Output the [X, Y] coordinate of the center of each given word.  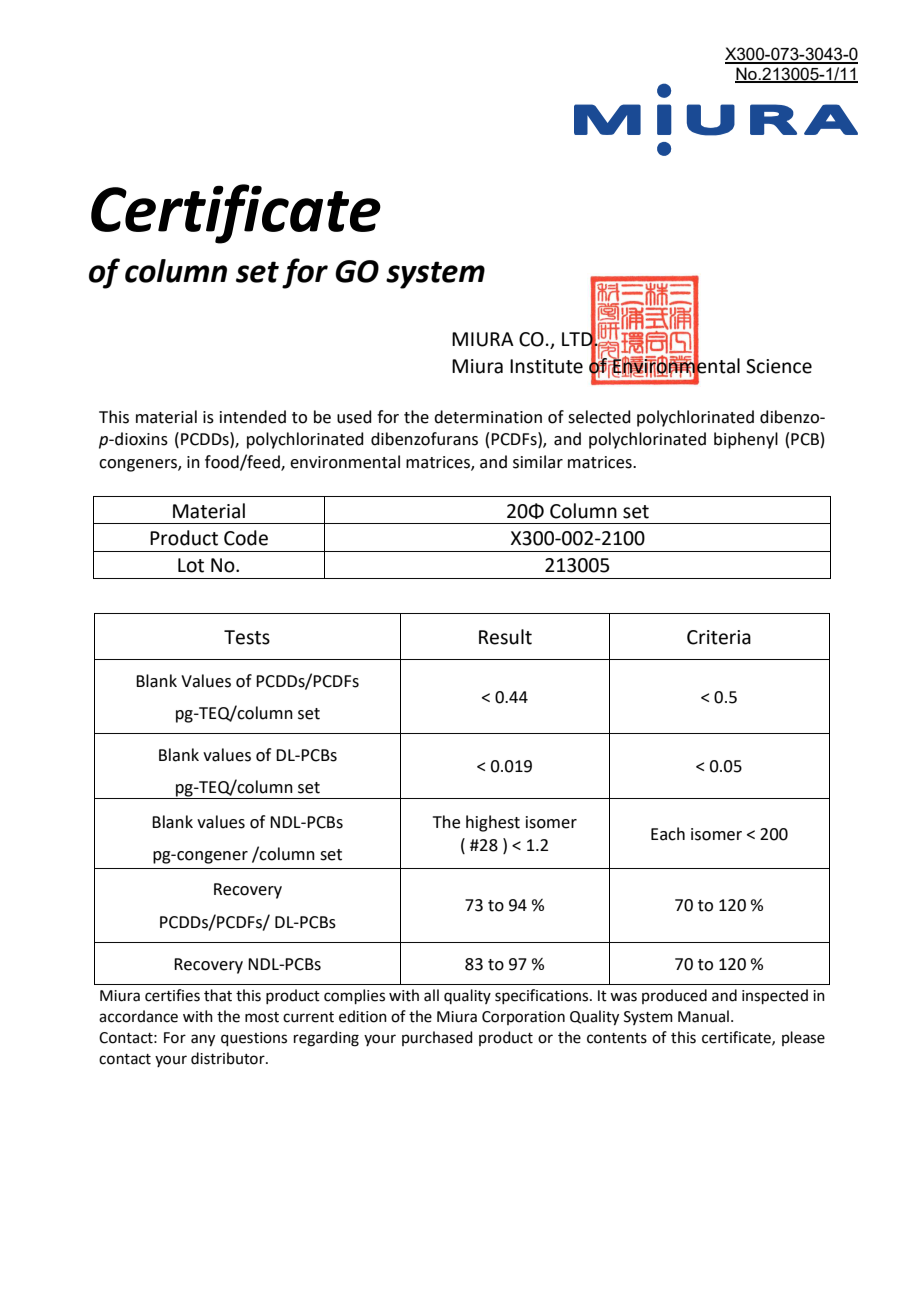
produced [674, 996]
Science [779, 366]
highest [493, 823]
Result [505, 637]
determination [488, 417]
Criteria [719, 637]
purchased [437, 1038]
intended [253, 417]
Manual [703, 1016]
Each [668, 834]
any [203, 1040]
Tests [247, 637]
